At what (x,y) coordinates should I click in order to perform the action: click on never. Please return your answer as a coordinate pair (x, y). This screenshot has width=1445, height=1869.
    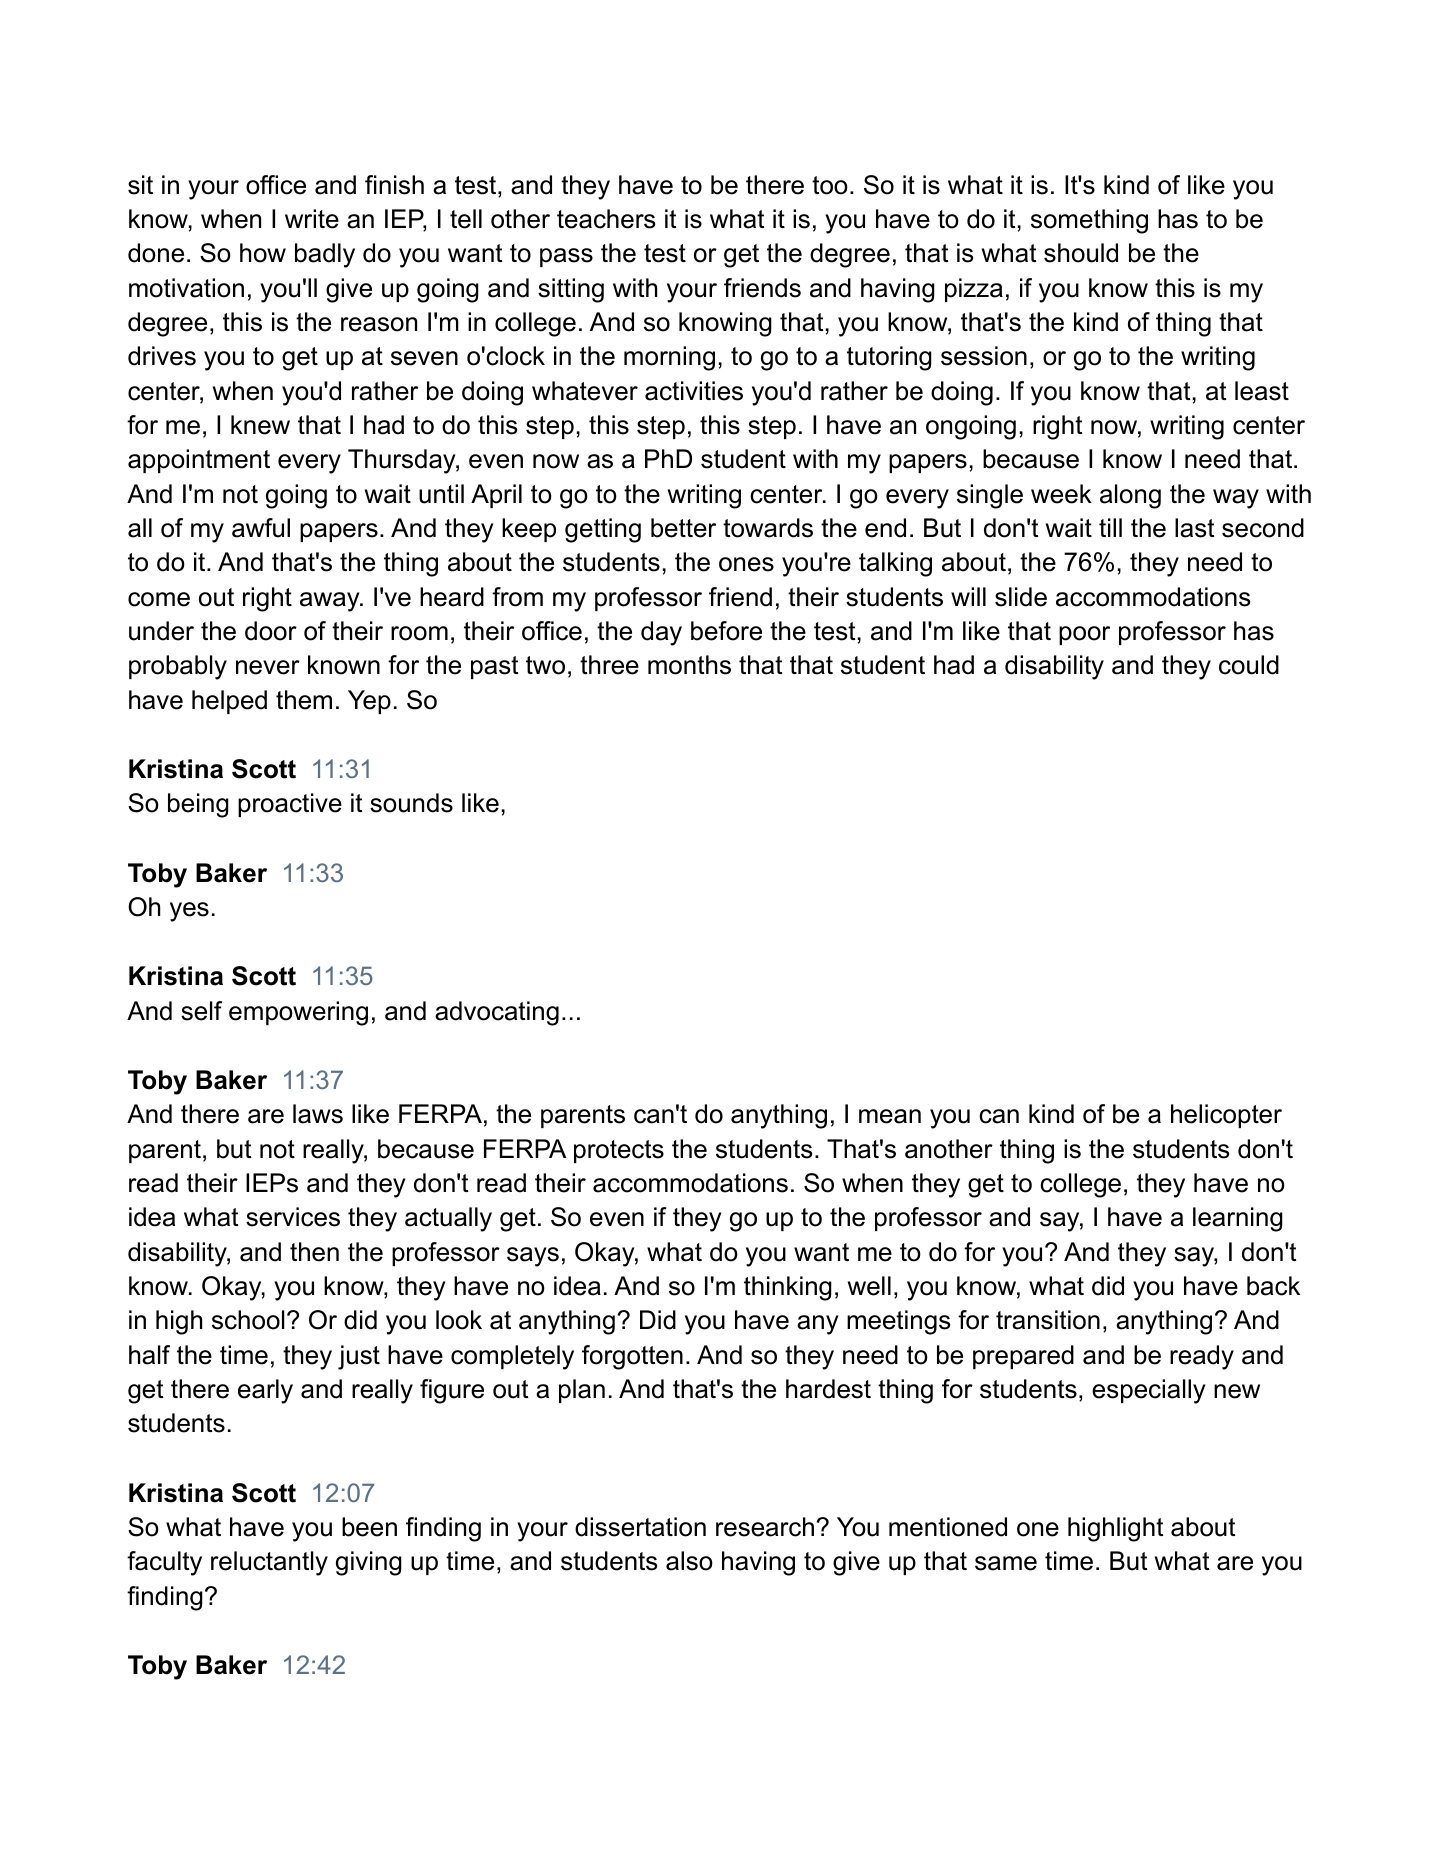
    Looking at the image, I should click on (268, 667).
